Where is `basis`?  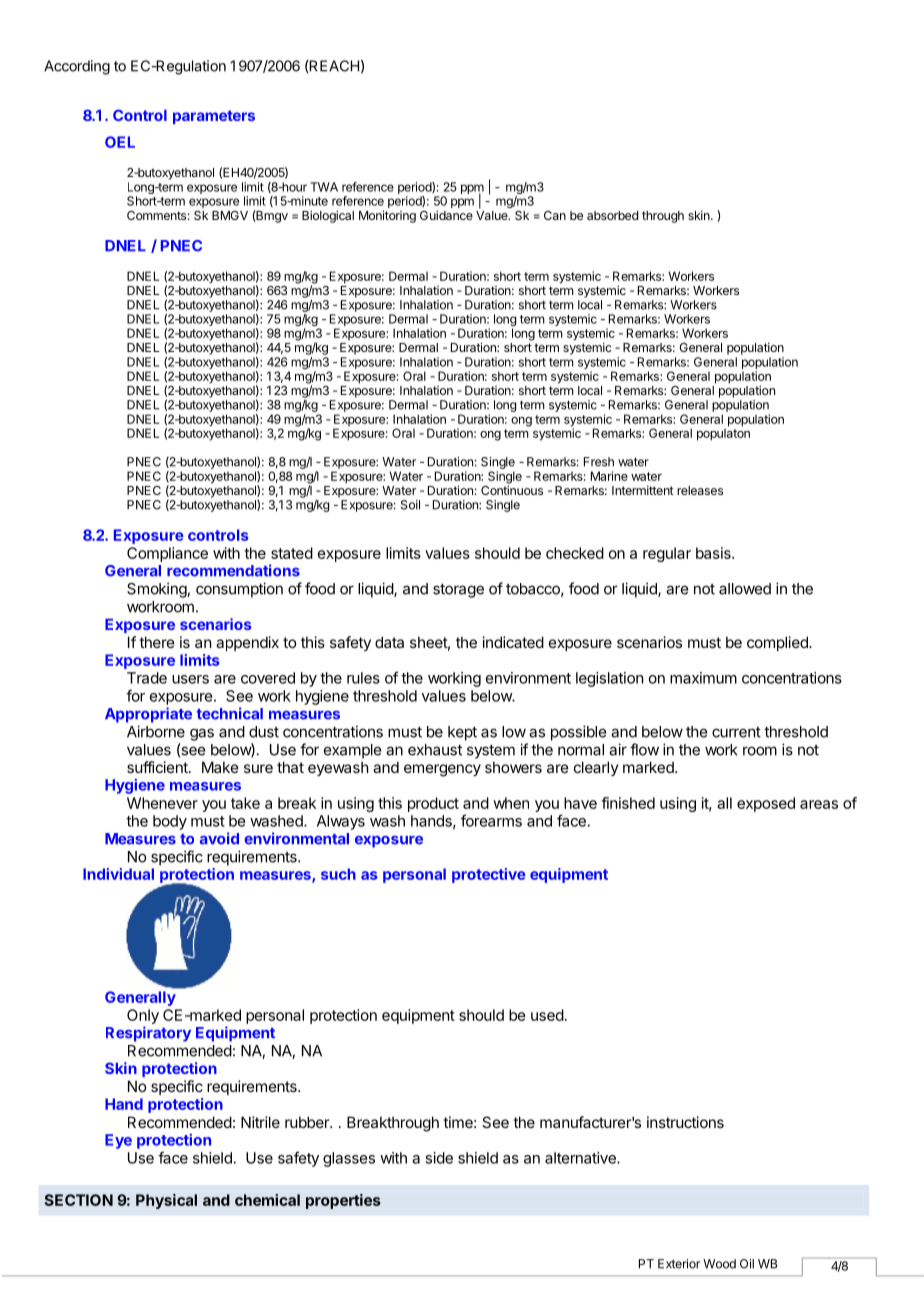 basis is located at coordinates (714, 553).
